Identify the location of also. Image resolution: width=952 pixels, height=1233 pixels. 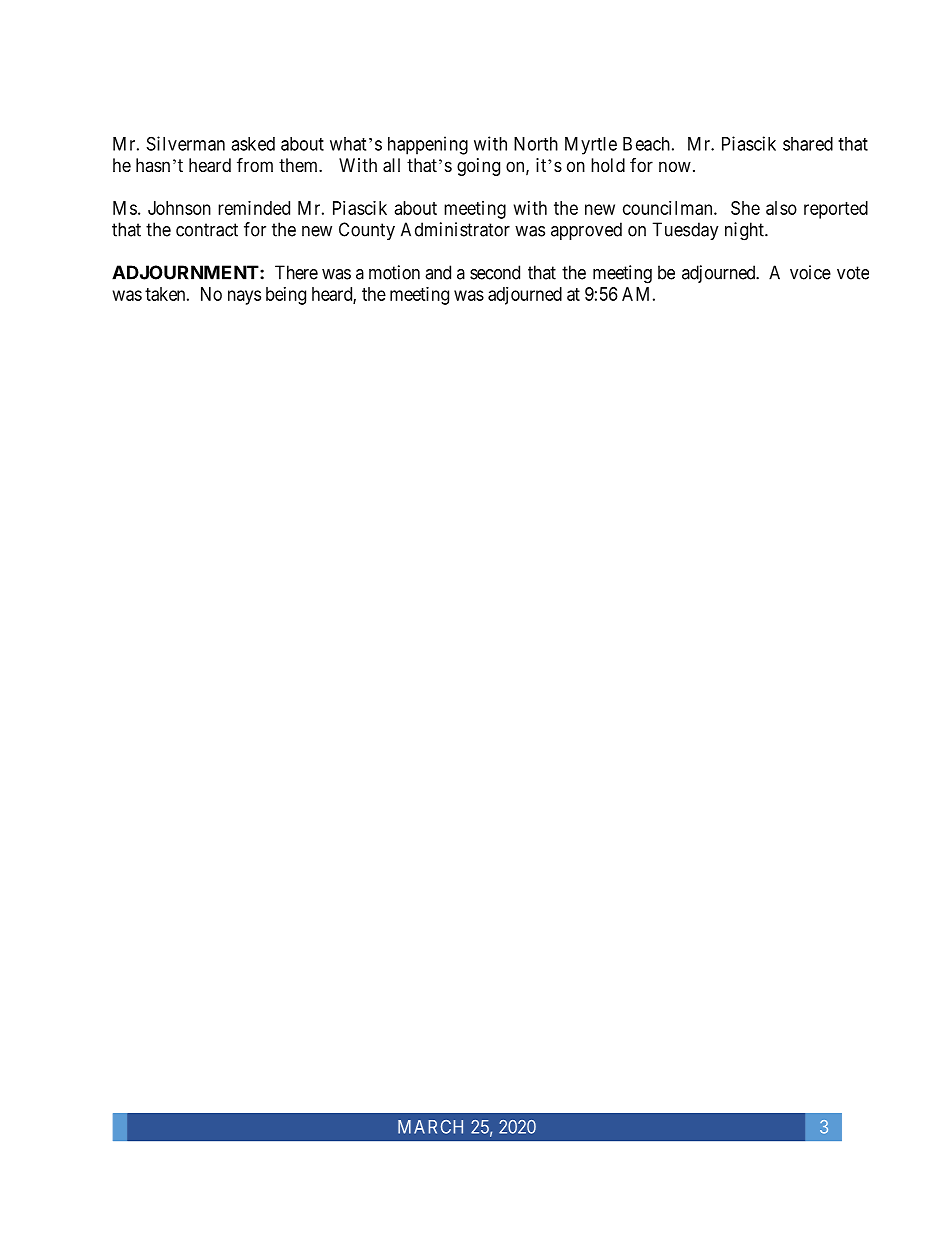
(781, 208).
